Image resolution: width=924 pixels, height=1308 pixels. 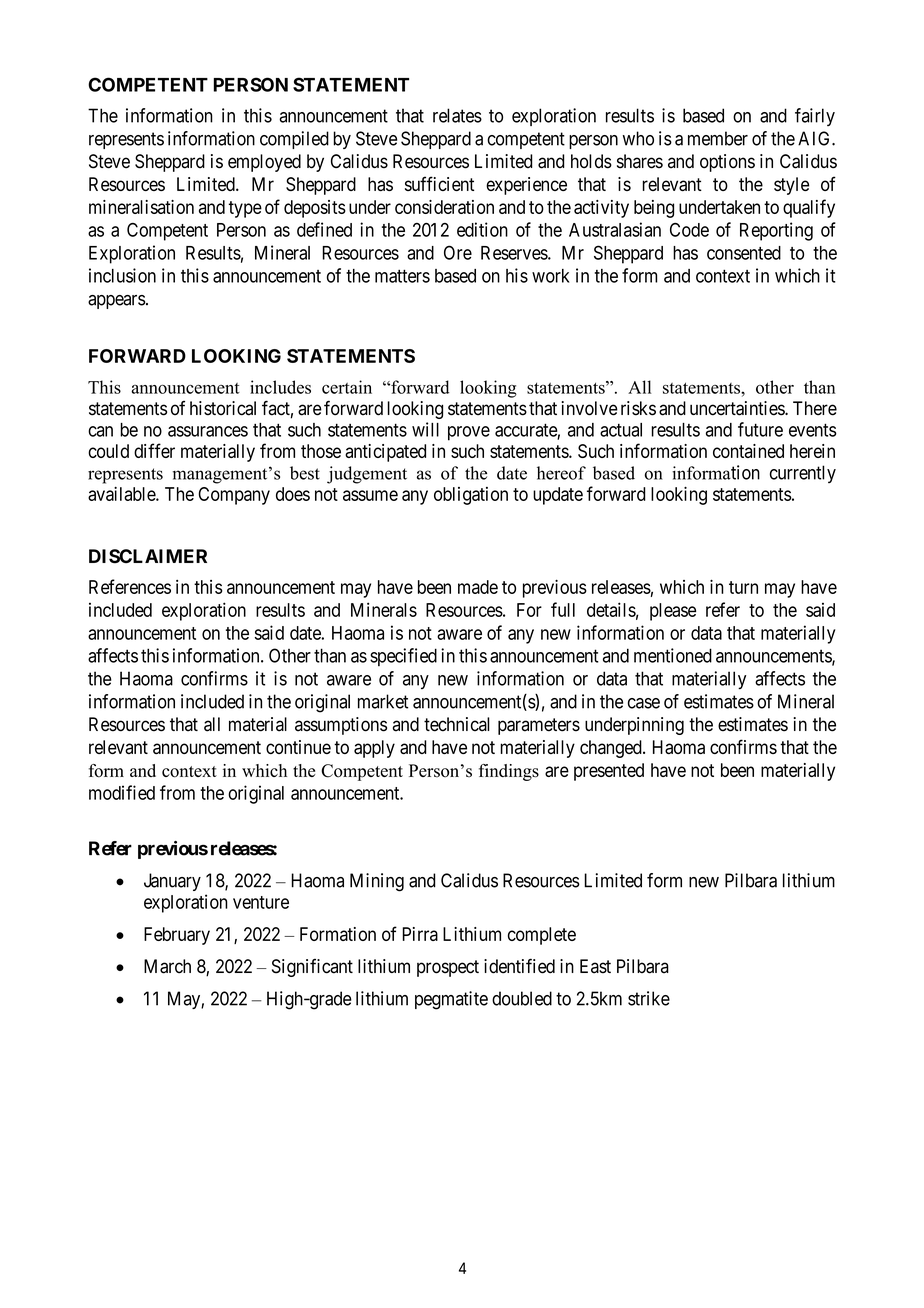 What do you see at coordinates (122, 792) in the screenshot?
I see `modified` at bounding box center [122, 792].
